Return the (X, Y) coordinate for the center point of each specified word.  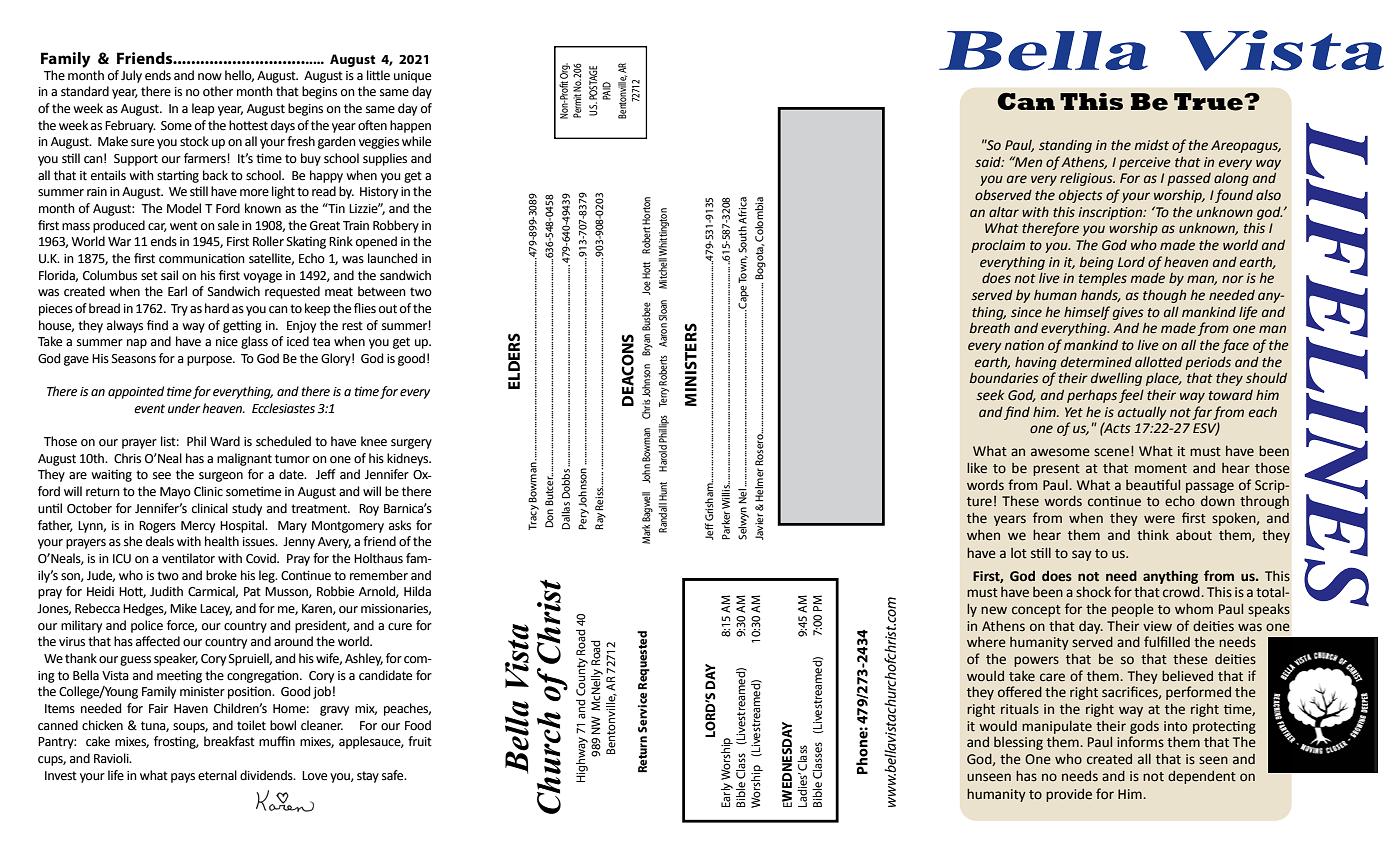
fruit (420, 741)
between (382, 291)
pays (183, 778)
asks (400, 525)
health (222, 541)
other (218, 91)
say (1082, 555)
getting (242, 326)
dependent (1202, 777)
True (1209, 102)
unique (412, 77)
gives (1128, 313)
